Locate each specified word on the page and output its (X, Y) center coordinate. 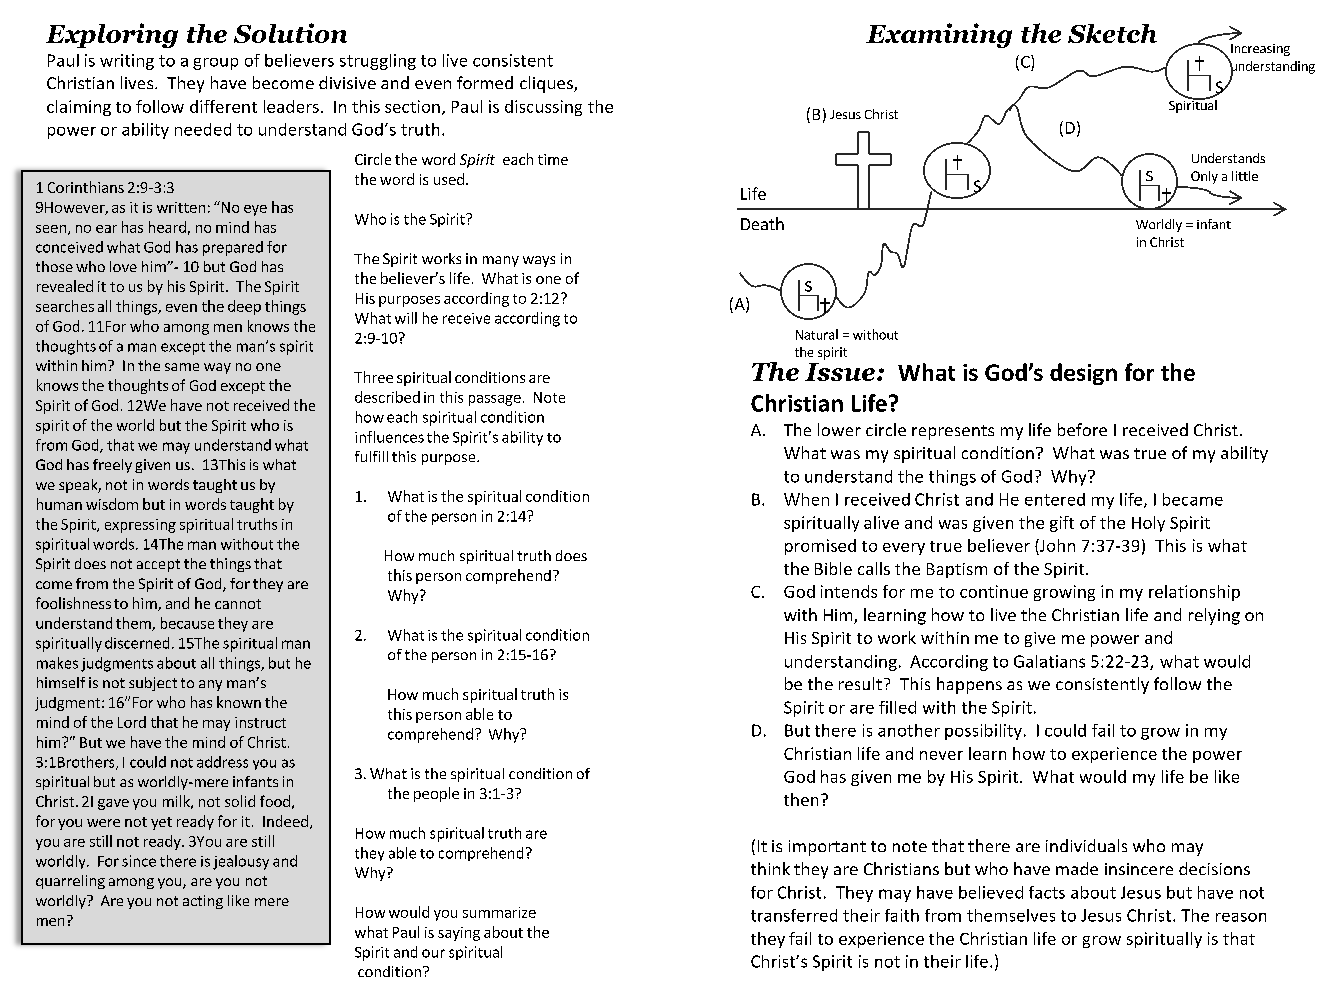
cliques (547, 84)
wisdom (112, 504)
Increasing (1260, 50)
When (806, 499)
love (123, 266)
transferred (794, 915)
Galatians (1049, 661)
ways (539, 261)
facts (1047, 892)
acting (203, 902)
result (860, 683)
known (239, 702)
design (1083, 374)
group (215, 64)
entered (1055, 499)
